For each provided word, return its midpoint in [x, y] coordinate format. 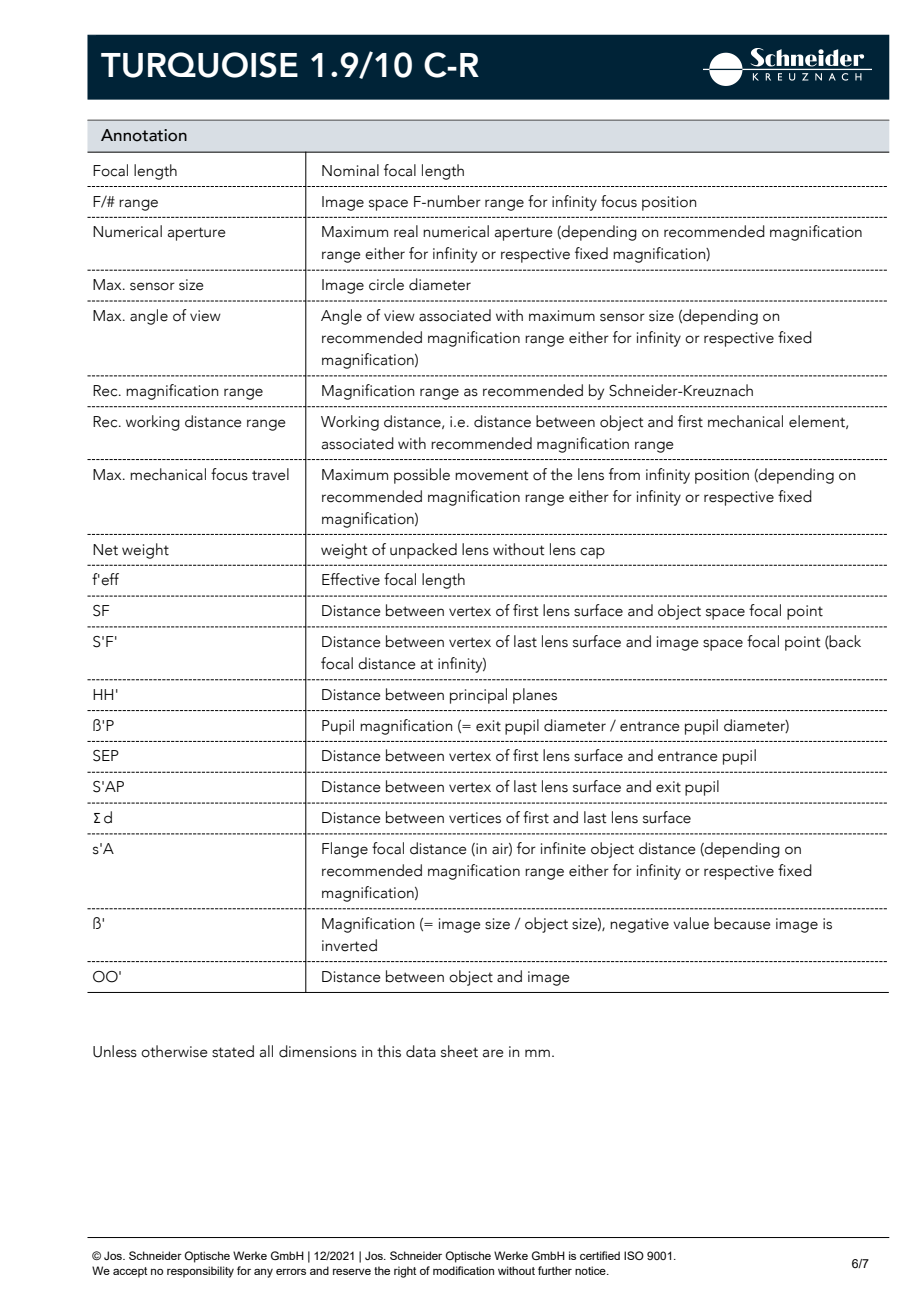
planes [535, 696]
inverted [349, 945]
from [624, 474]
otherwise [174, 1051]
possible [422, 476]
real [406, 231]
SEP [106, 756]
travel [270, 474]
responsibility [200, 1272]
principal [478, 696]
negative [639, 925]
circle [386, 284]
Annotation [144, 135]
